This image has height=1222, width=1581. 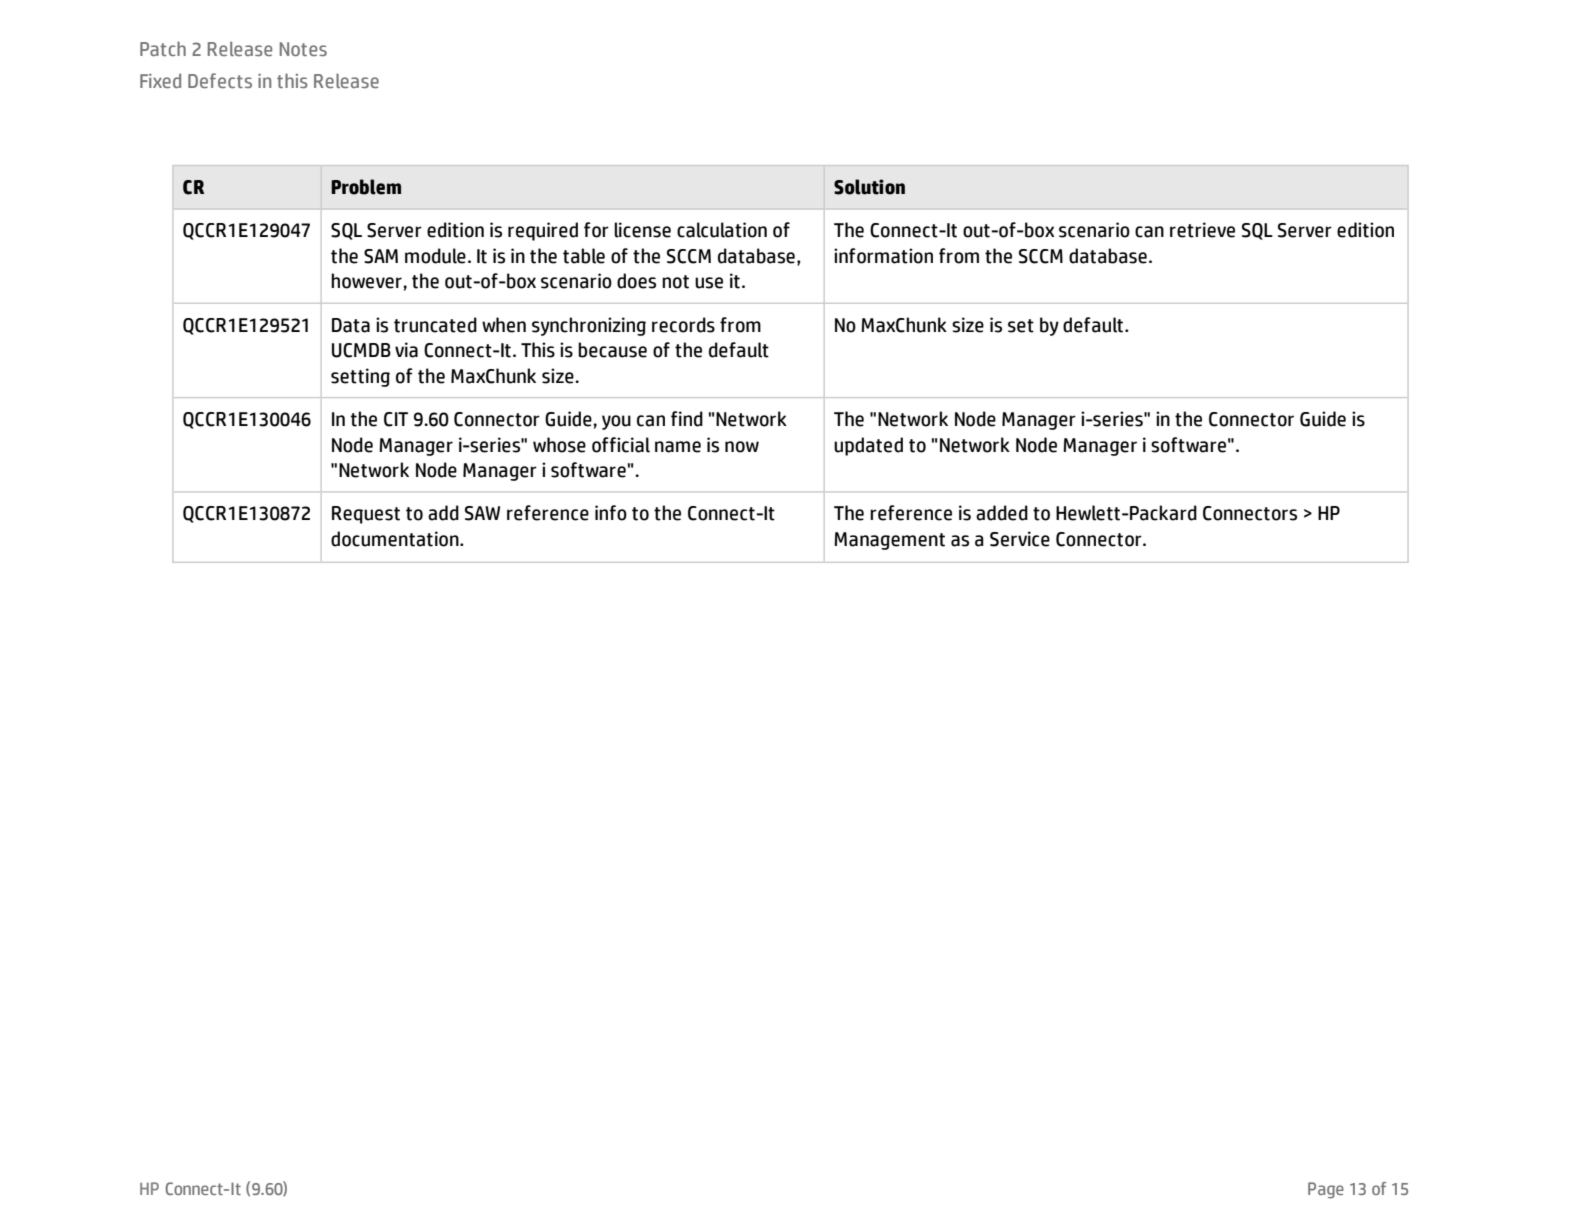 What do you see at coordinates (1202, 230) in the image?
I see `retrieve` at bounding box center [1202, 230].
